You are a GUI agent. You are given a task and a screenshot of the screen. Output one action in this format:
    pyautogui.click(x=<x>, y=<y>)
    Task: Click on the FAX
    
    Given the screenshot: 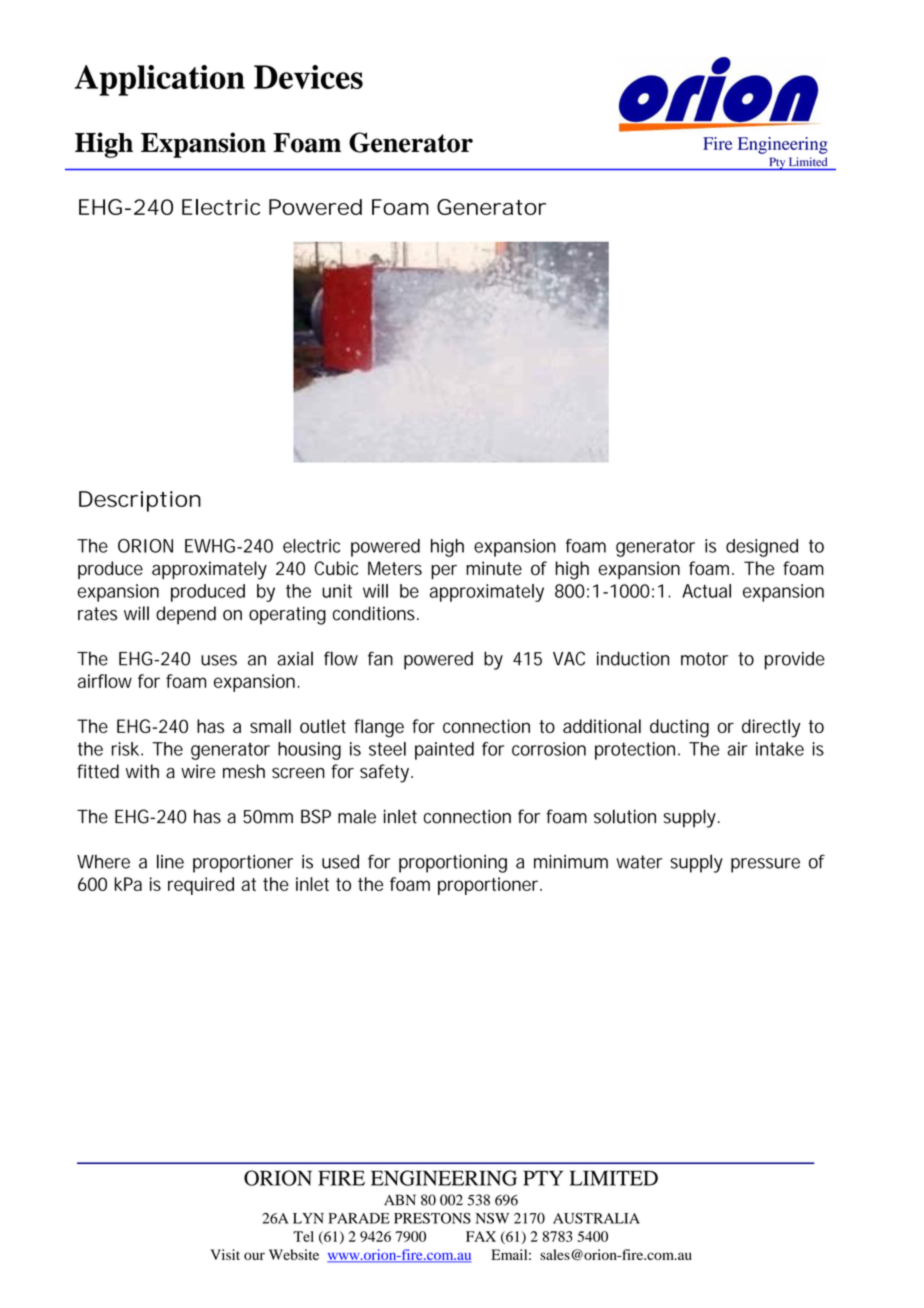 What is the action you would take?
    pyautogui.click(x=481, y=1236)
